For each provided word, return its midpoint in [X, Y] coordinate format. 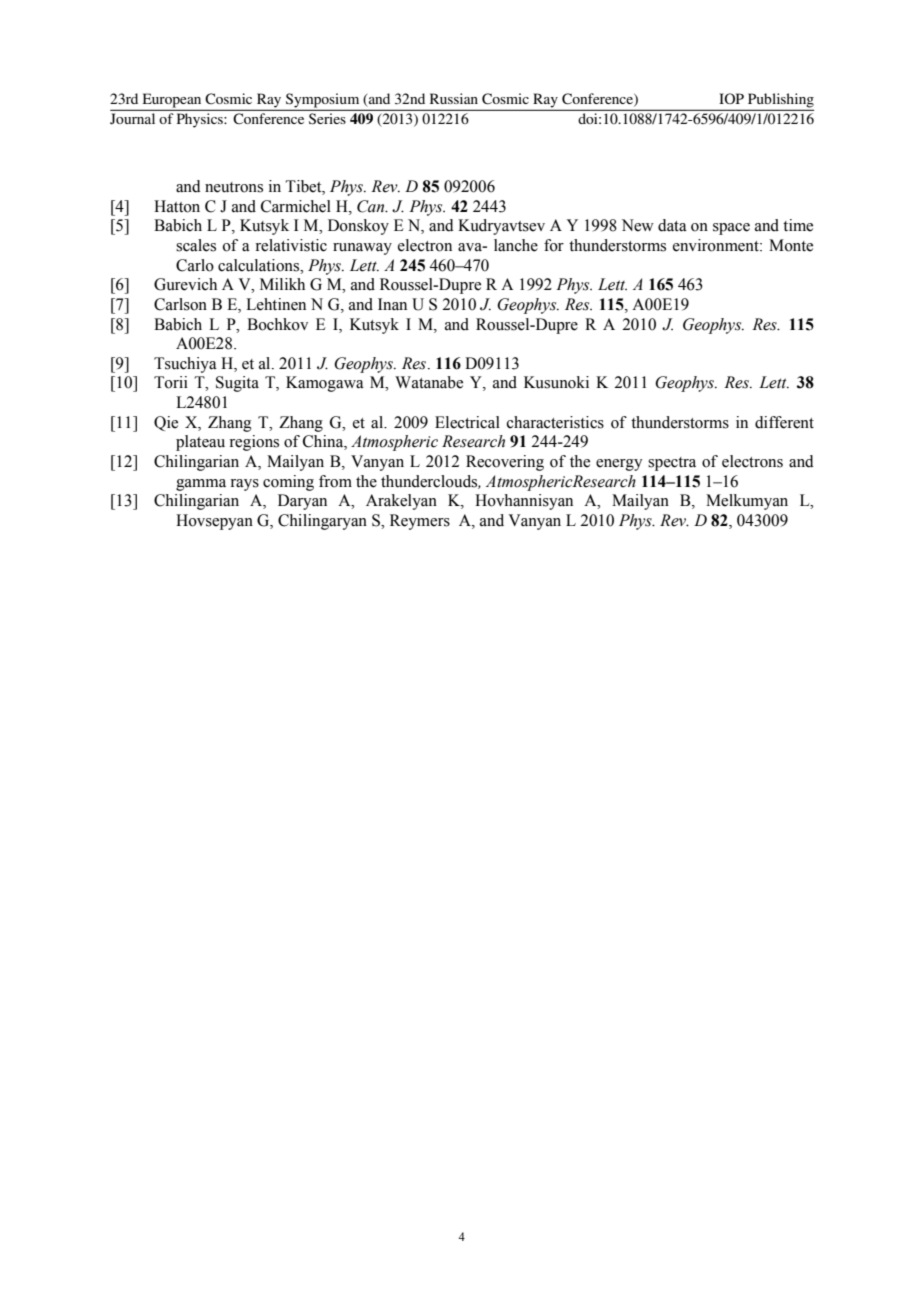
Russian [454, 98]
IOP [731, 98]
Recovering [505, 463]
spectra [672, 464]
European [172, 101]
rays [244, 485]
